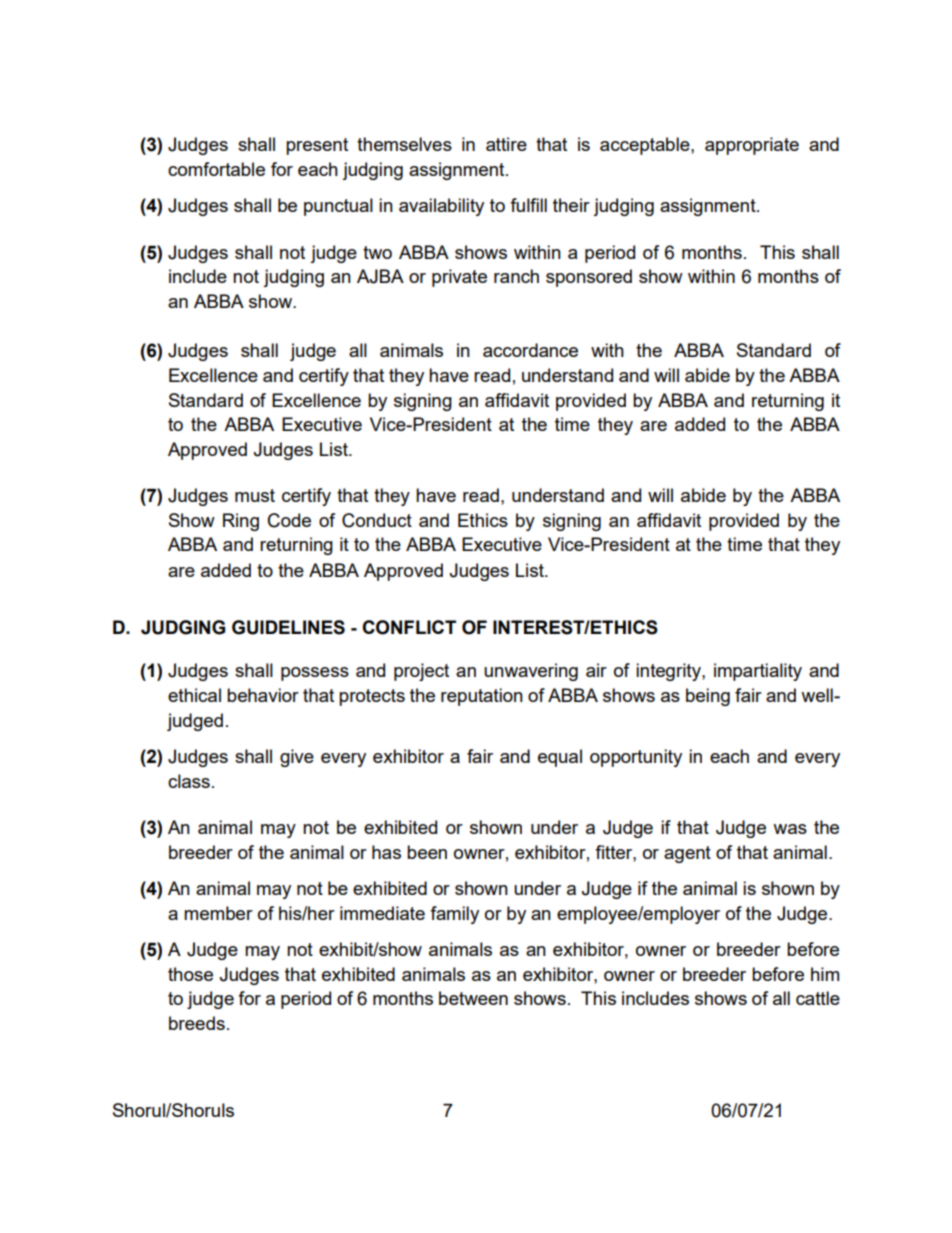 The image size is (952, 1233). I want to click on breeds, so click(197, 1023).
